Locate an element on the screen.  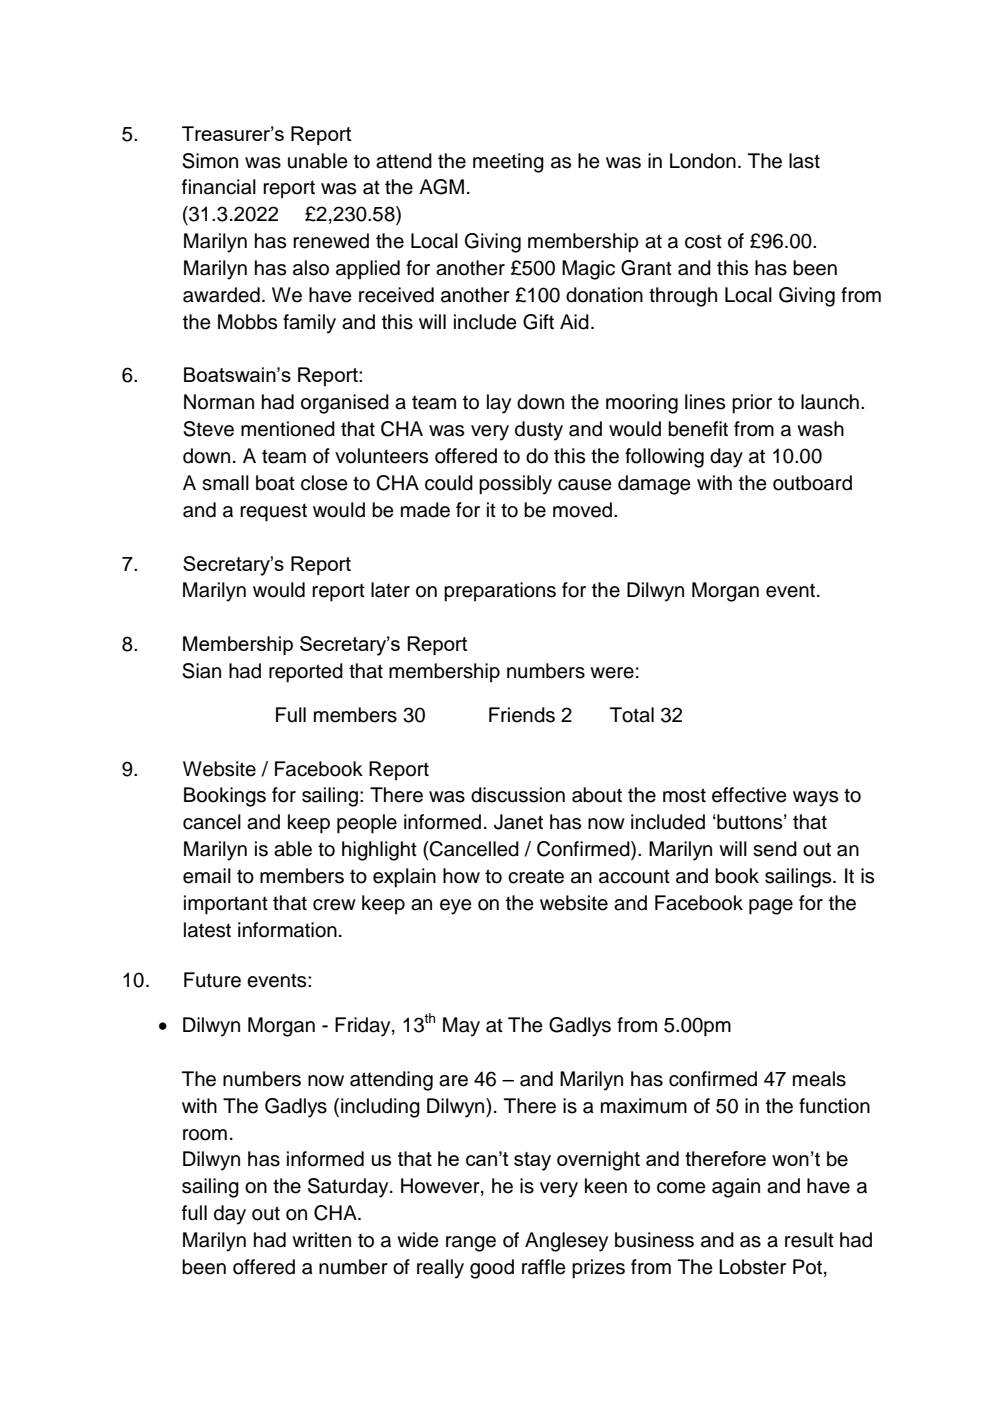
page is located at coordinates (771, 907).
